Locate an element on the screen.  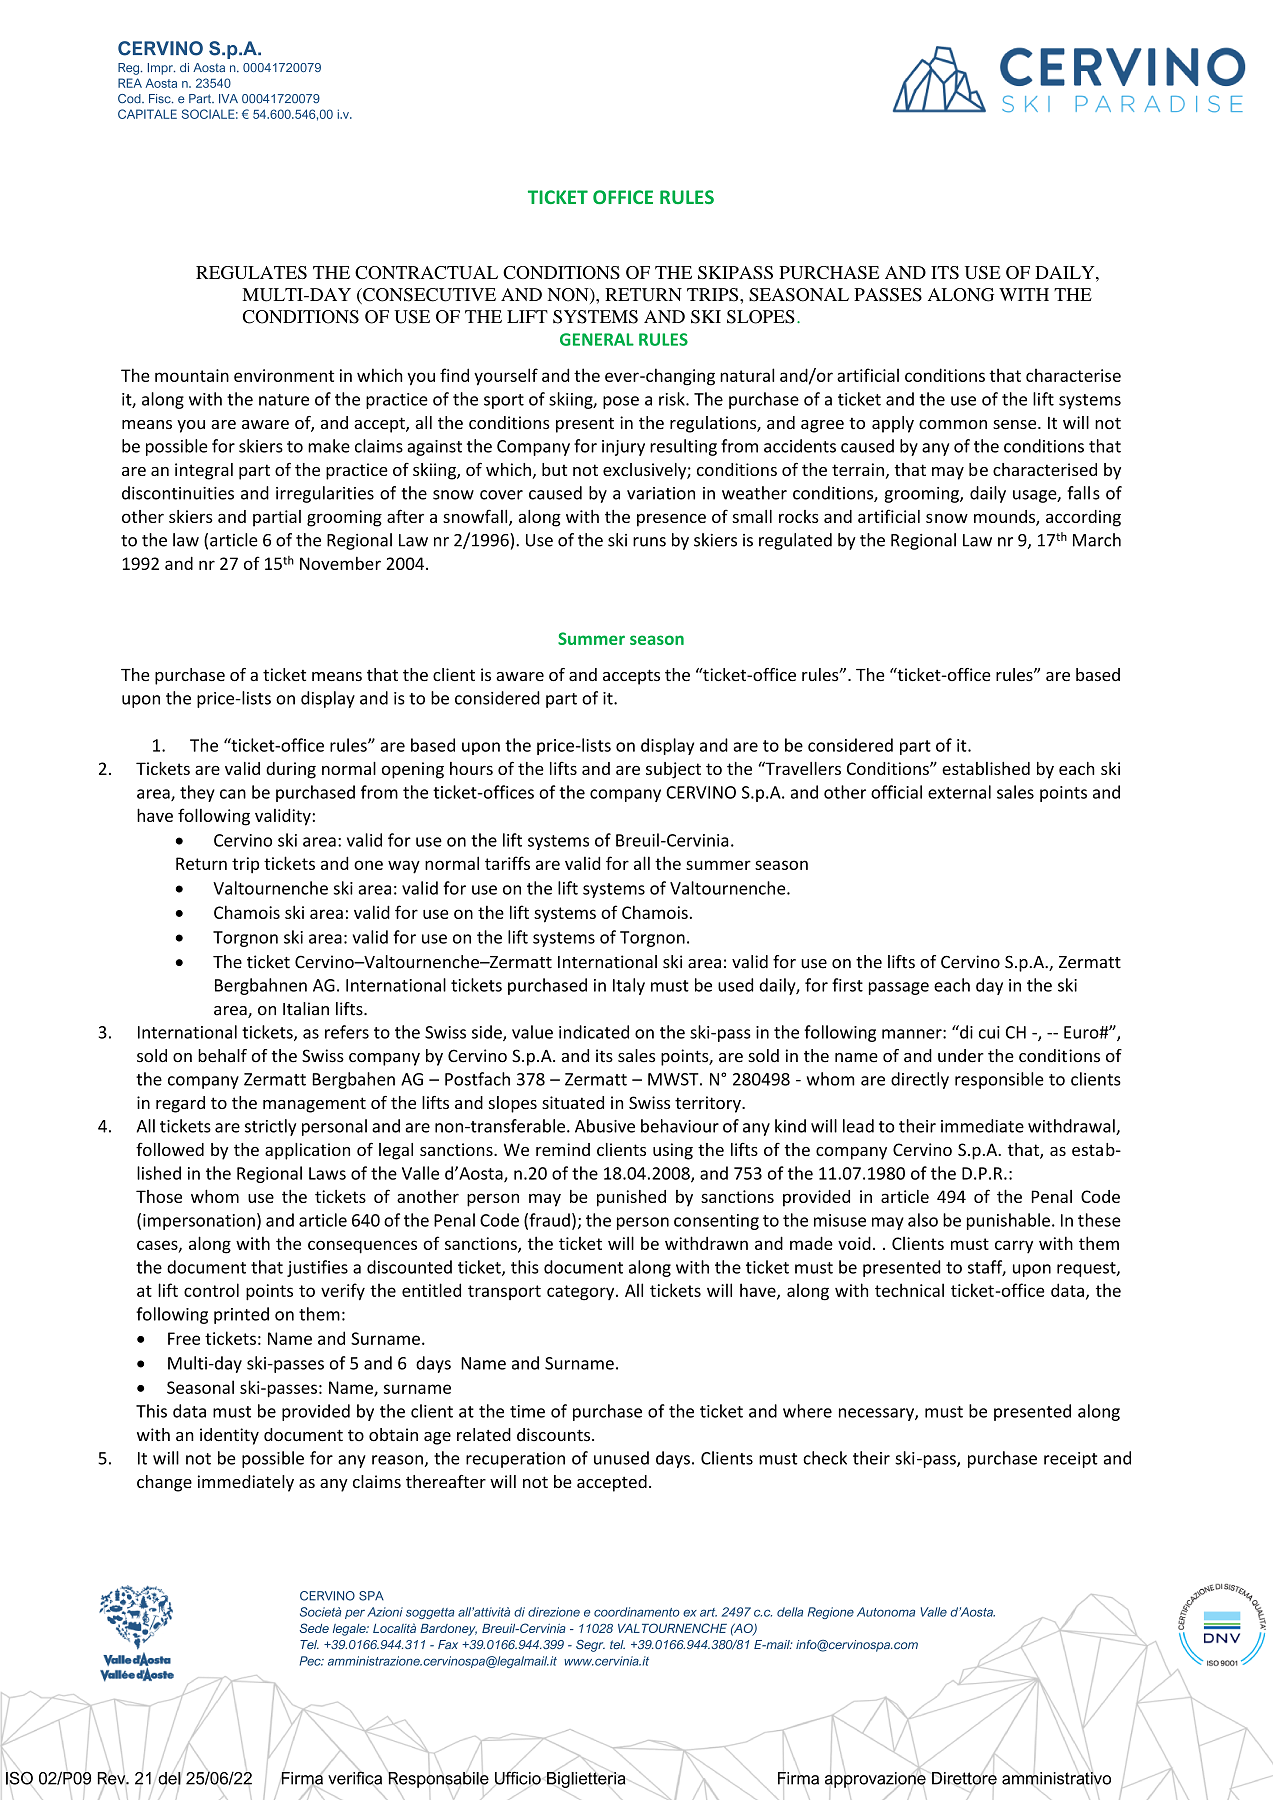
cui is located at coordinates (989, 1032).
